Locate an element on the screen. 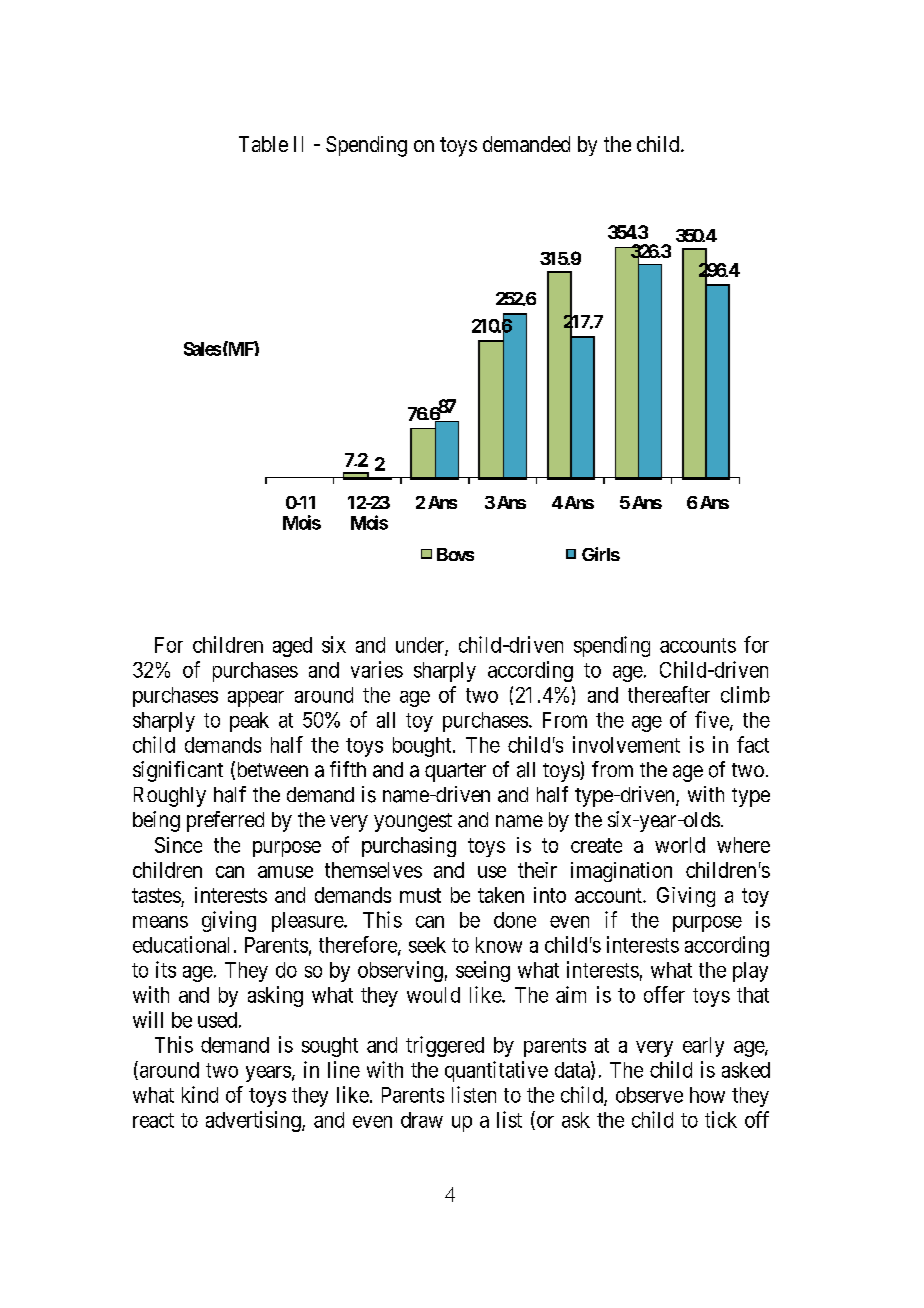  kind is located at coordinates (200, 1094).
